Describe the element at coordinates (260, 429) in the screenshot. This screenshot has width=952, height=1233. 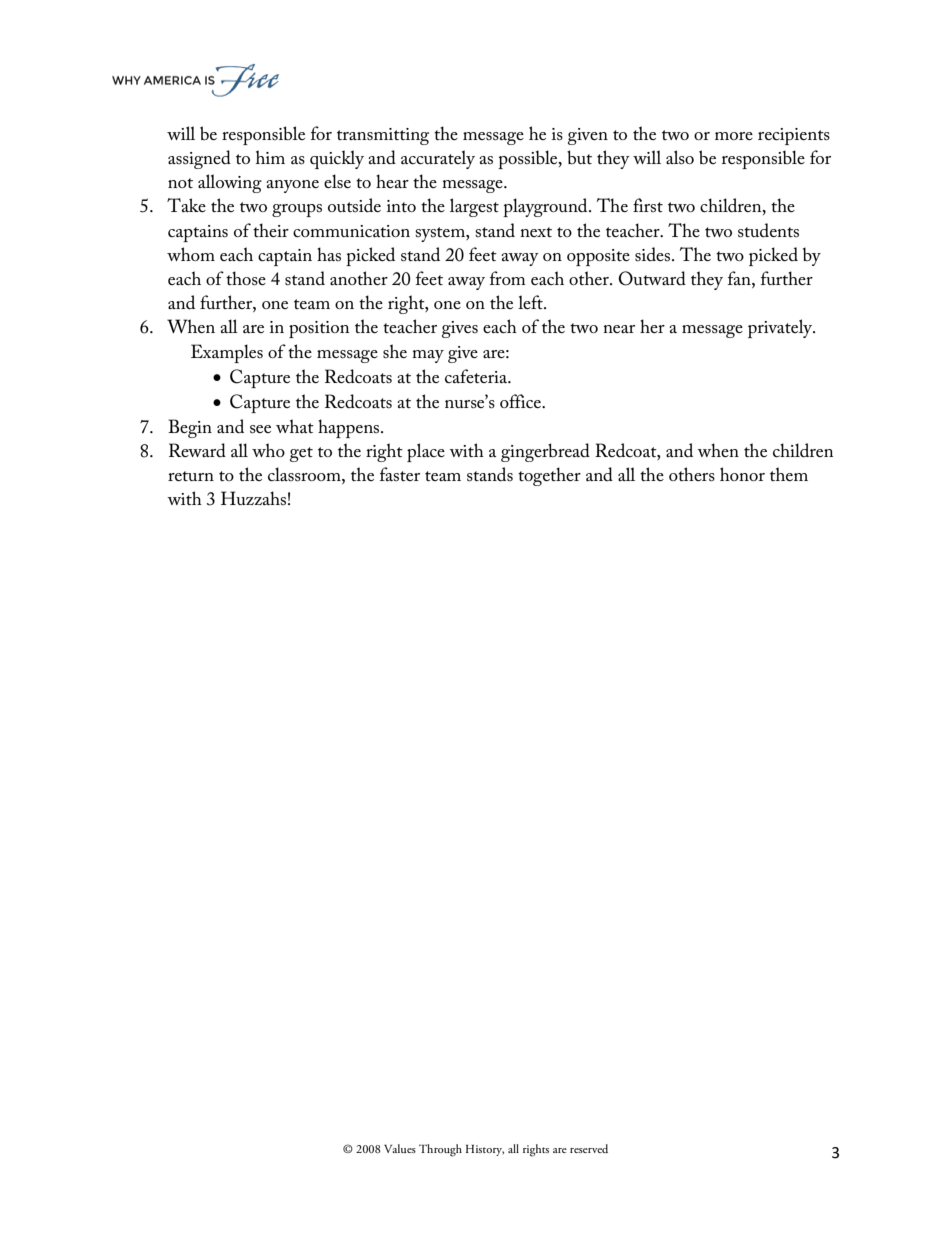
I see `see` at that location.
